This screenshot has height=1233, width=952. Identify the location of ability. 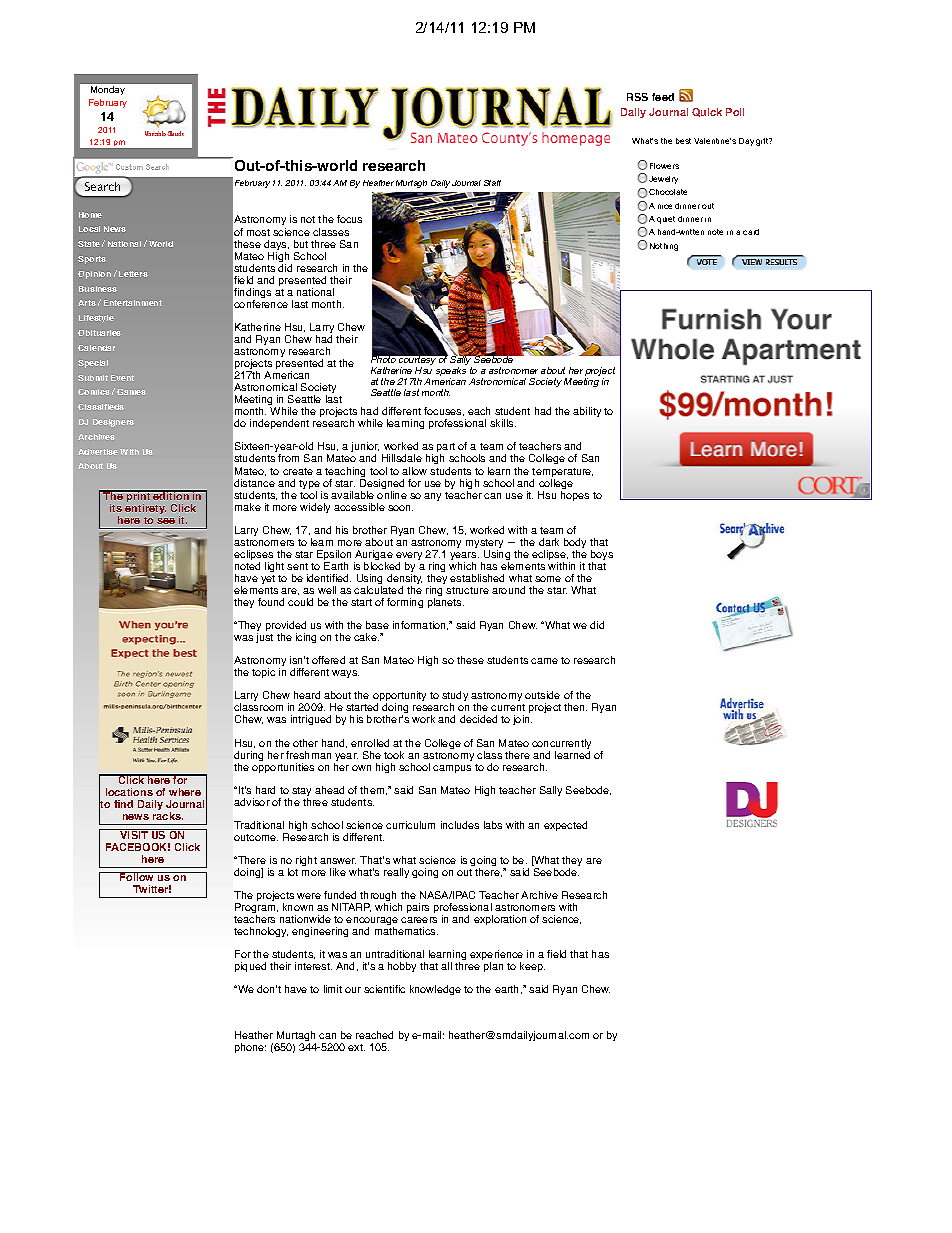
(587, 412).
